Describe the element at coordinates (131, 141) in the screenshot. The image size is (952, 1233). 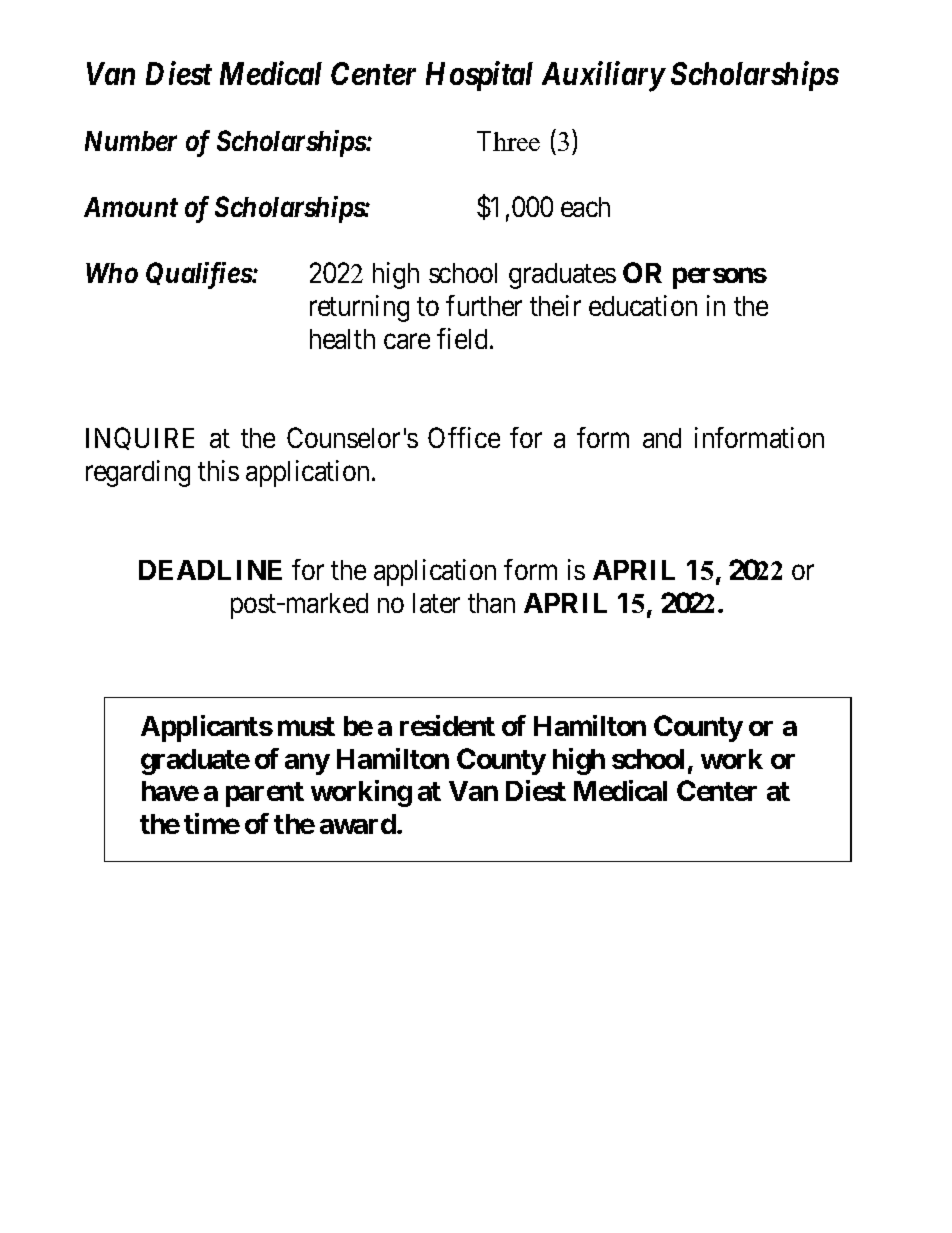
I see `Number` at that location.
